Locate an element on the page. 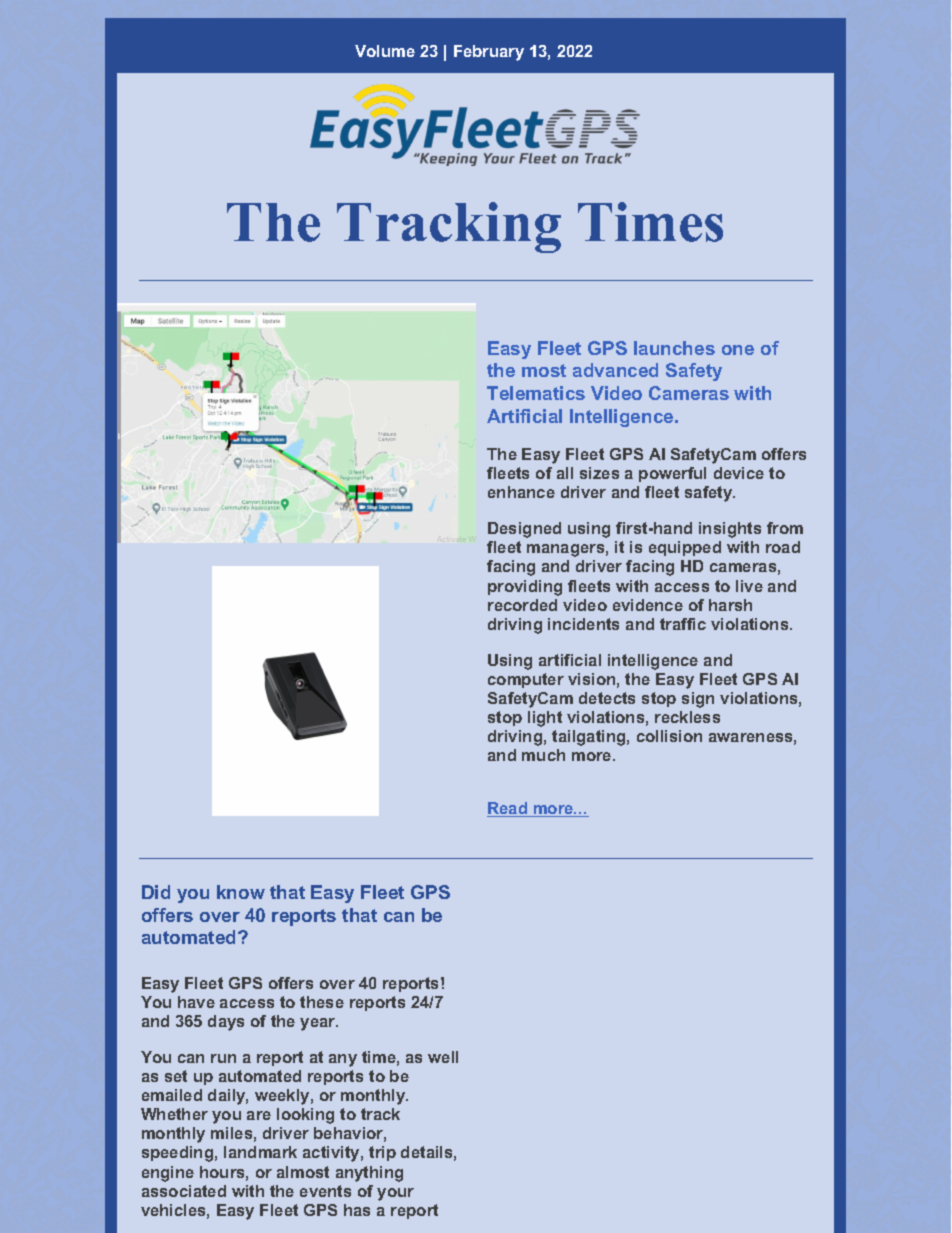 The image size is (952, 1233). Read is located at coordinates (508, 809).
